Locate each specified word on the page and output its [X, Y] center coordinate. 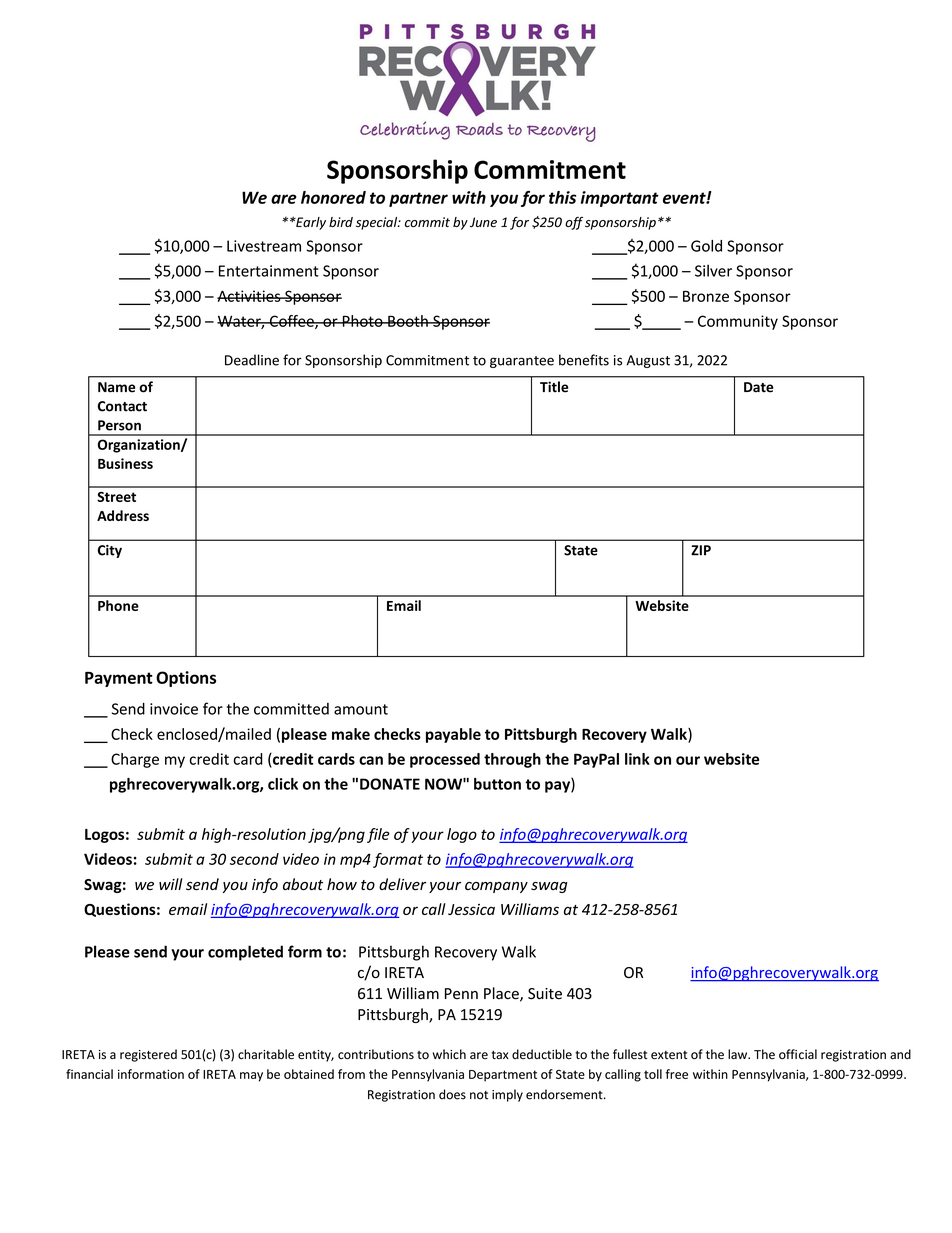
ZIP [701, 550]
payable [453, 735]
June [483, 222]
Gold [706, 246]
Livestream [264, 246]
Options [186, 679]
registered [148, 1055]
